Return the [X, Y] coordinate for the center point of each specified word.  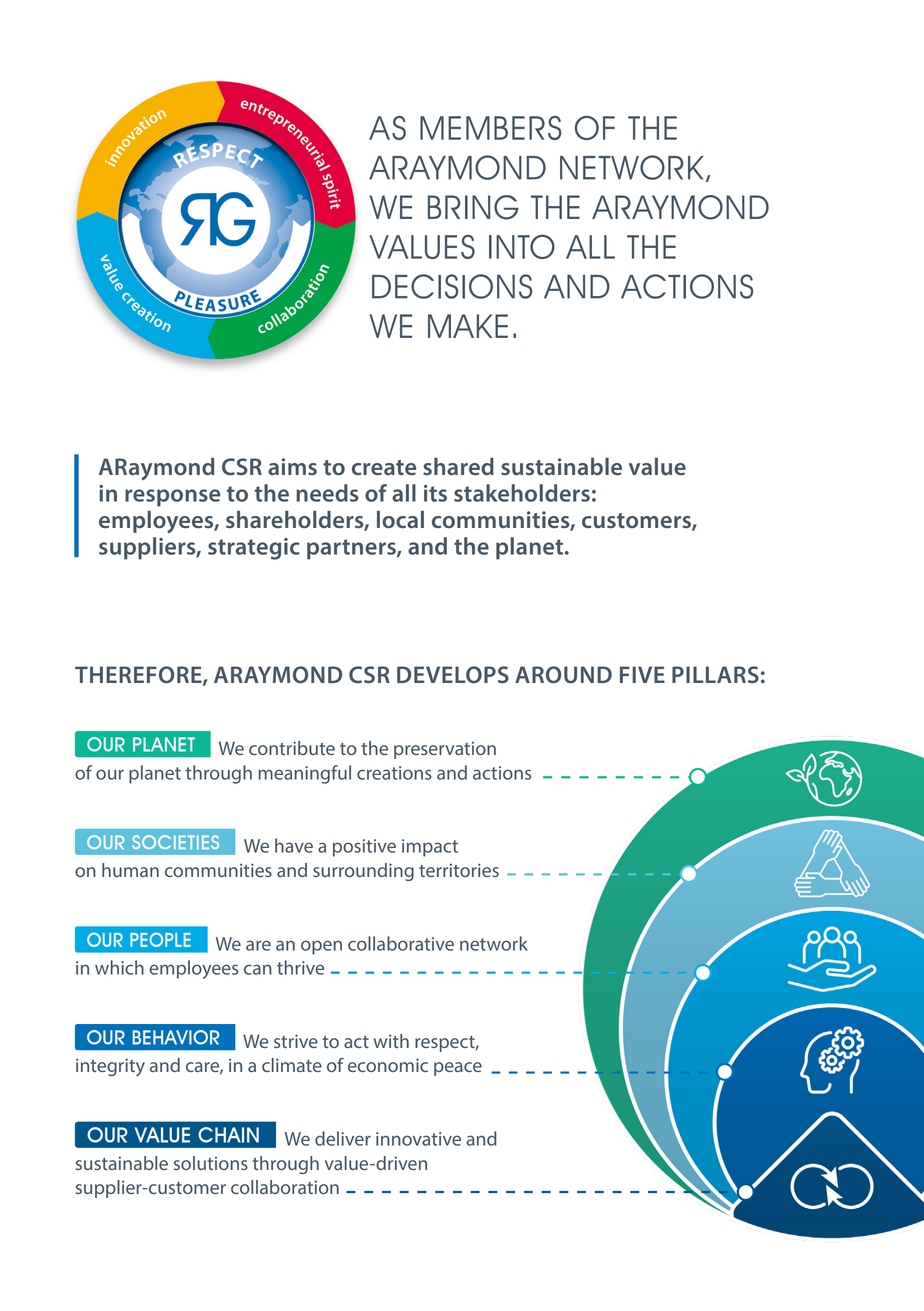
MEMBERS [491, 128]
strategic [254, 549]
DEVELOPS [453, 675]
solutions [211, 1163]
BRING [473, 207]
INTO [522, 246]
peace [458, 1069]
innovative [418, 1139]
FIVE [642, 674]
